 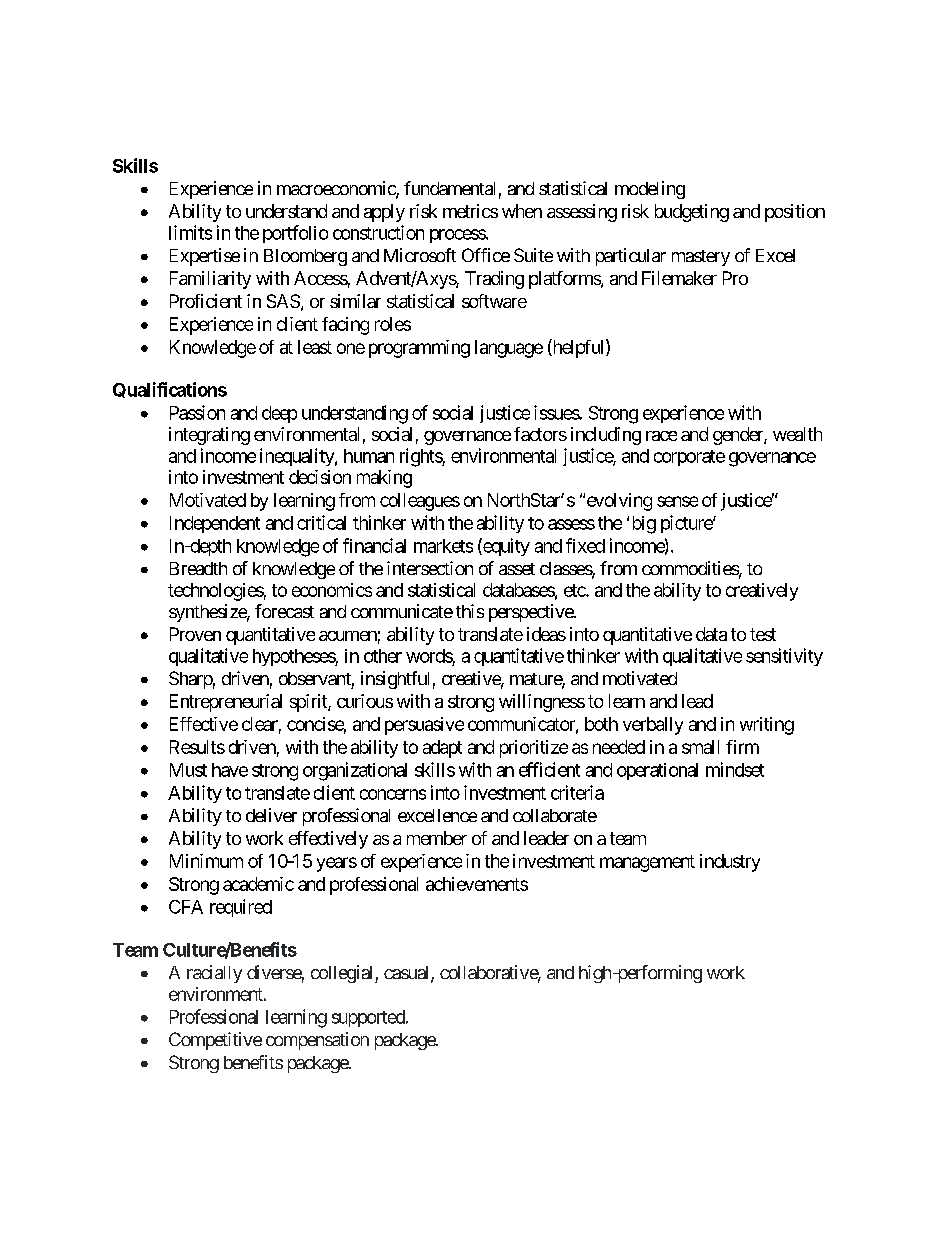 I want to click on Competitive, so click(x=215, y=1041).
